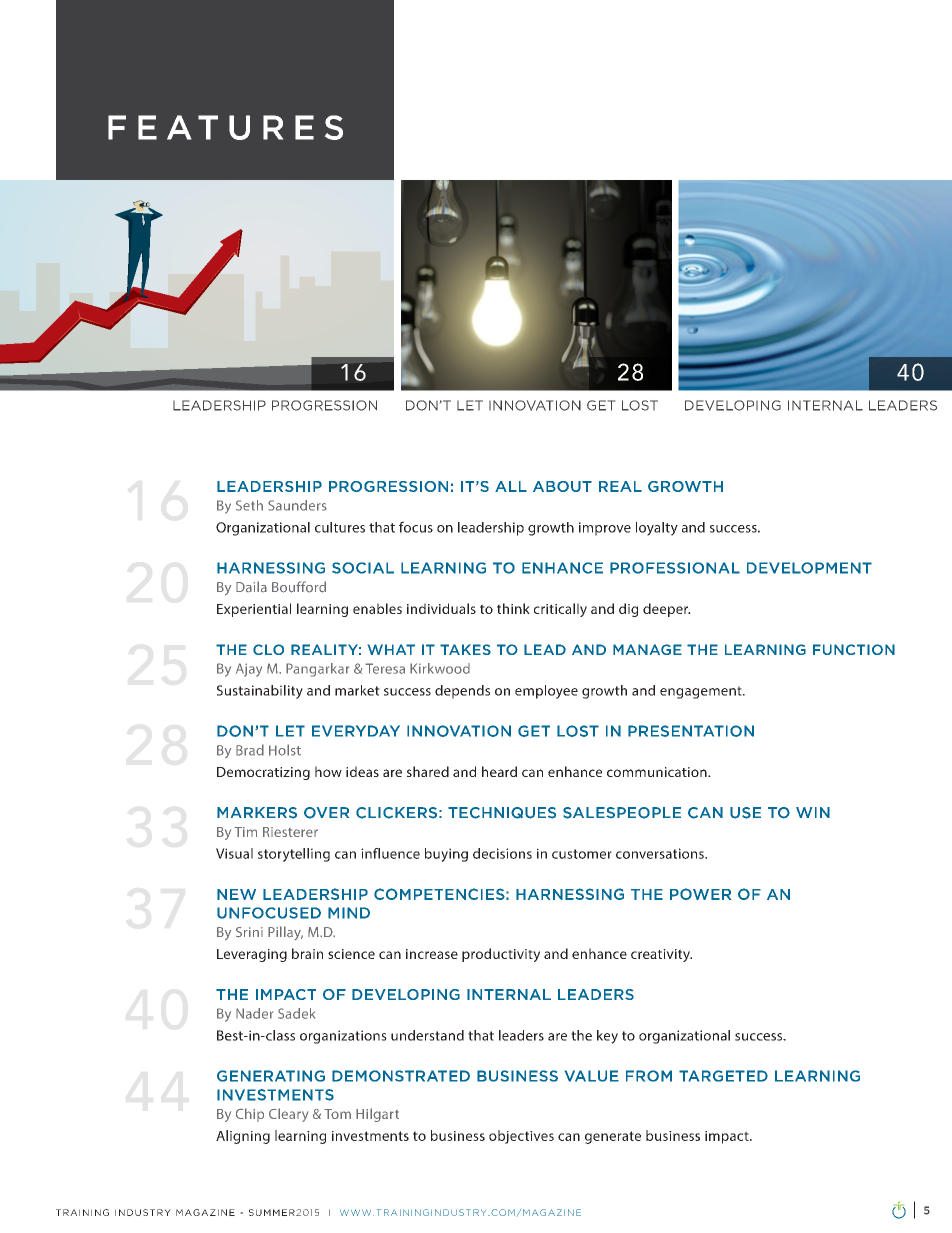 The height and width of the image is (1233, 952). I want to click on OVER, so click(326, 813).
